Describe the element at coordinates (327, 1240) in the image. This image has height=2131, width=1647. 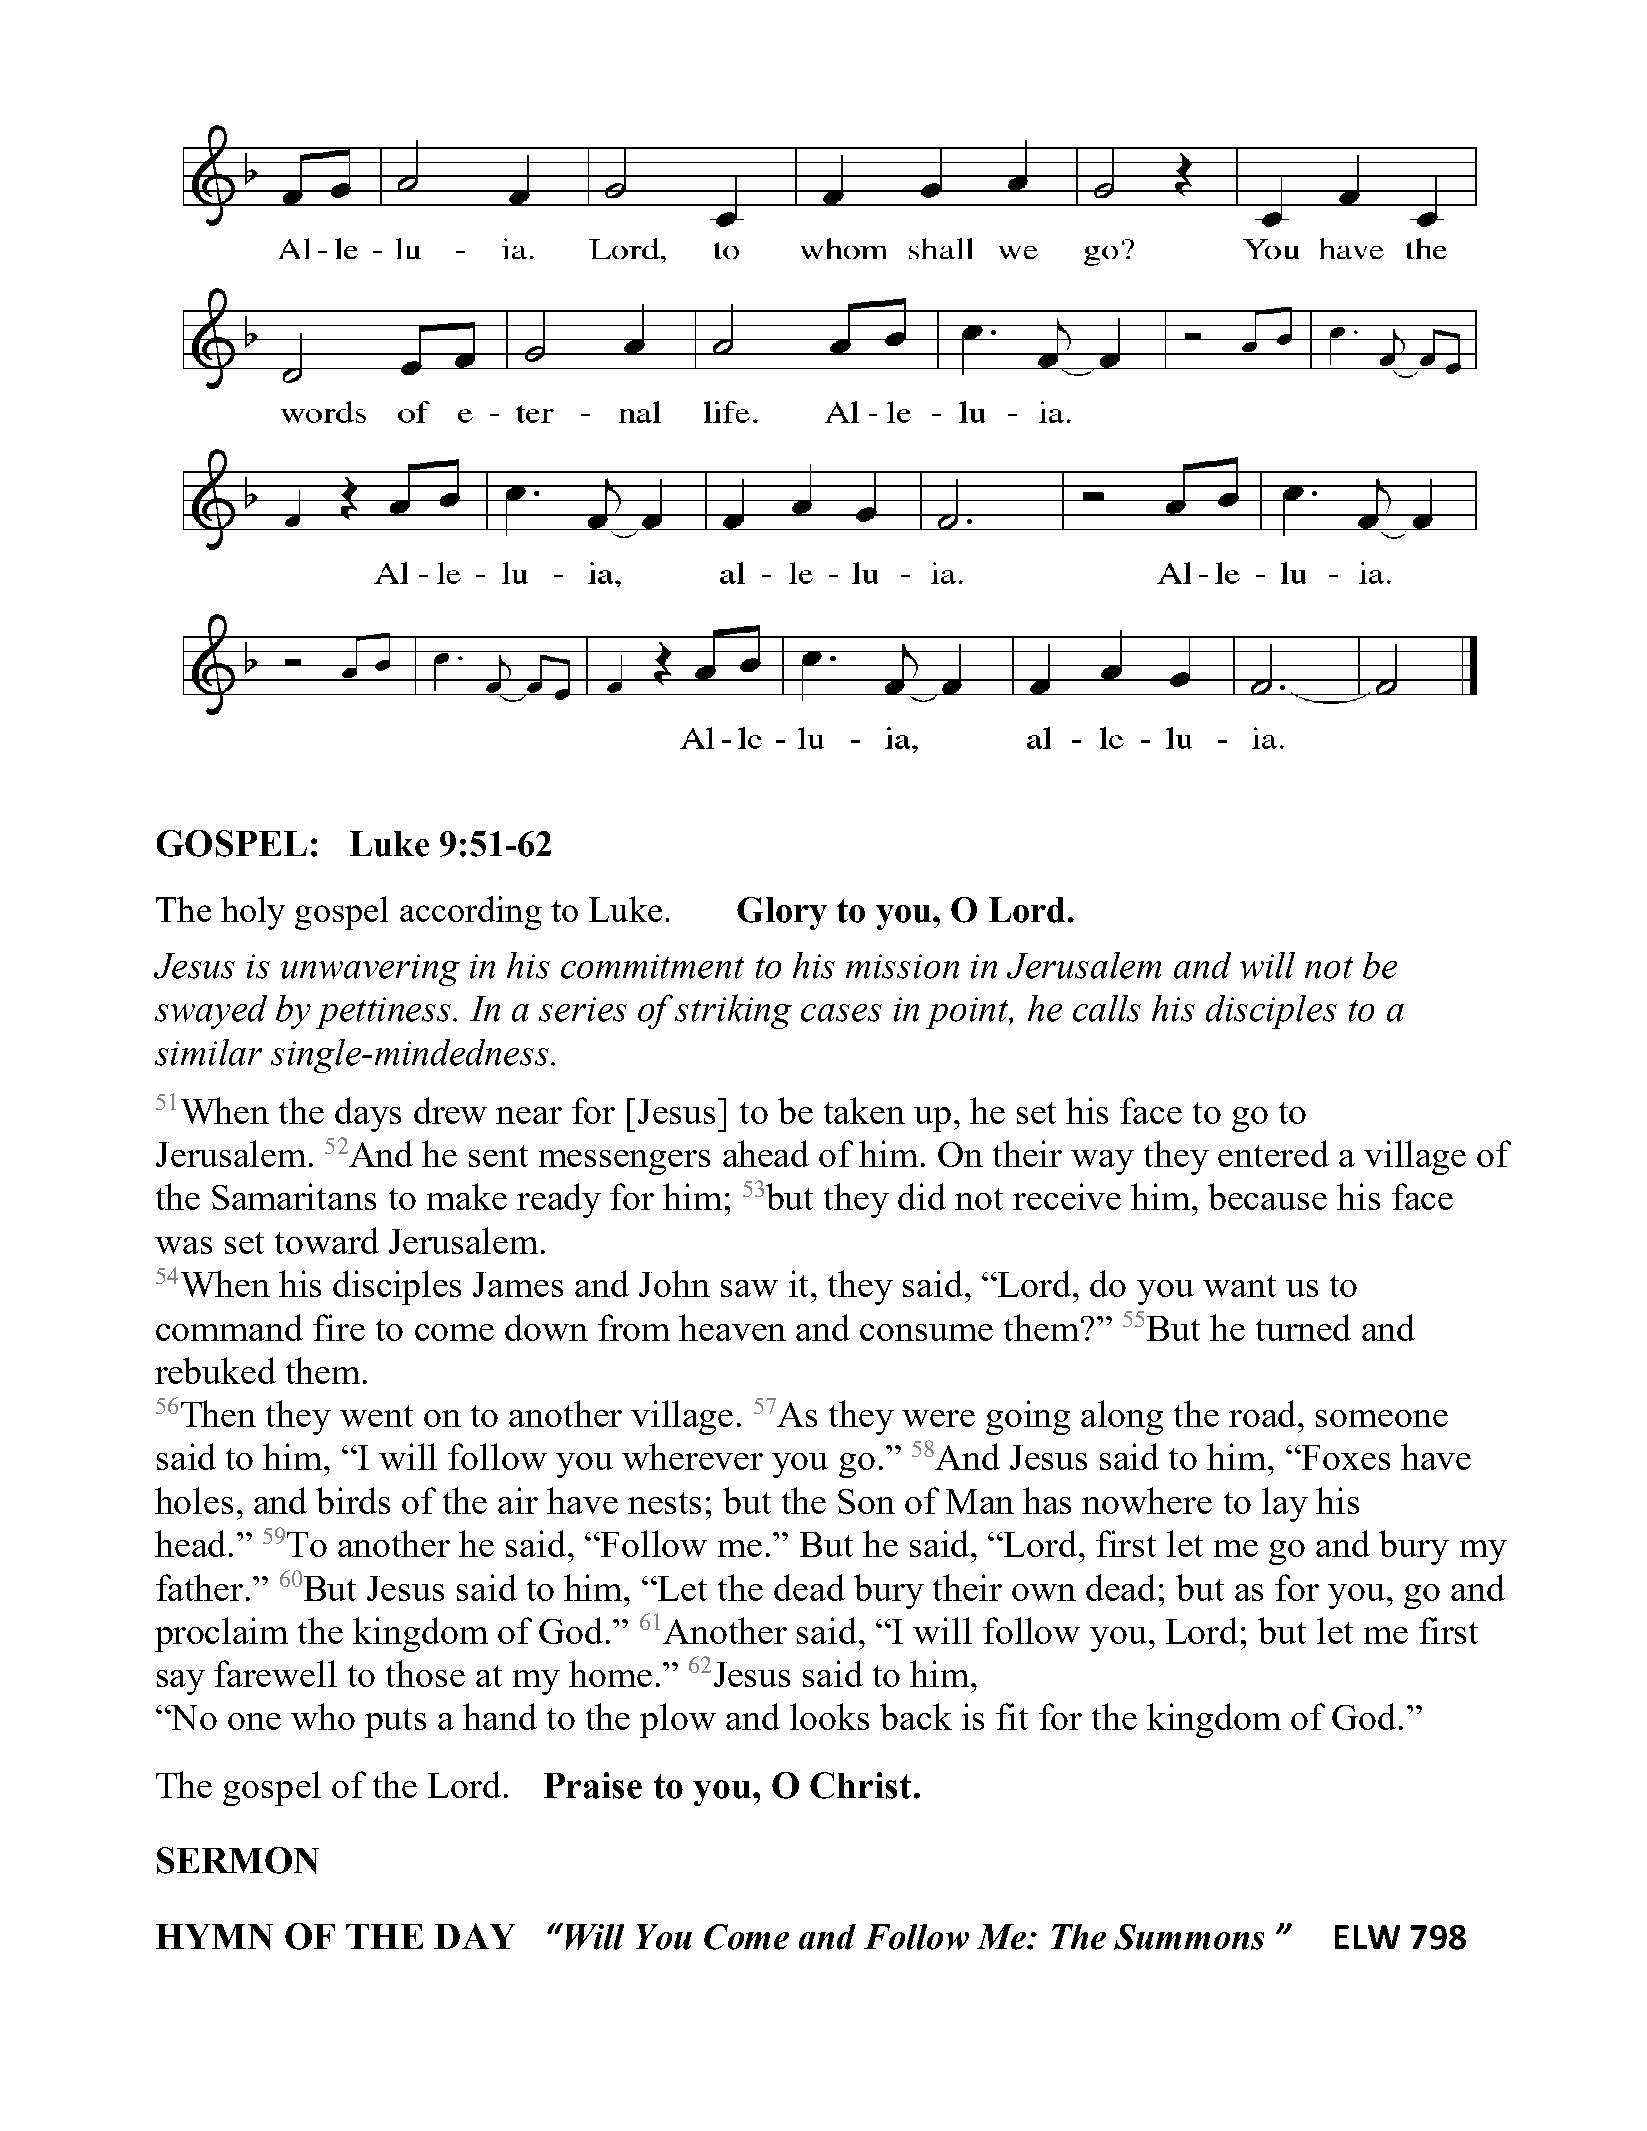
I see `toward` at that location.
